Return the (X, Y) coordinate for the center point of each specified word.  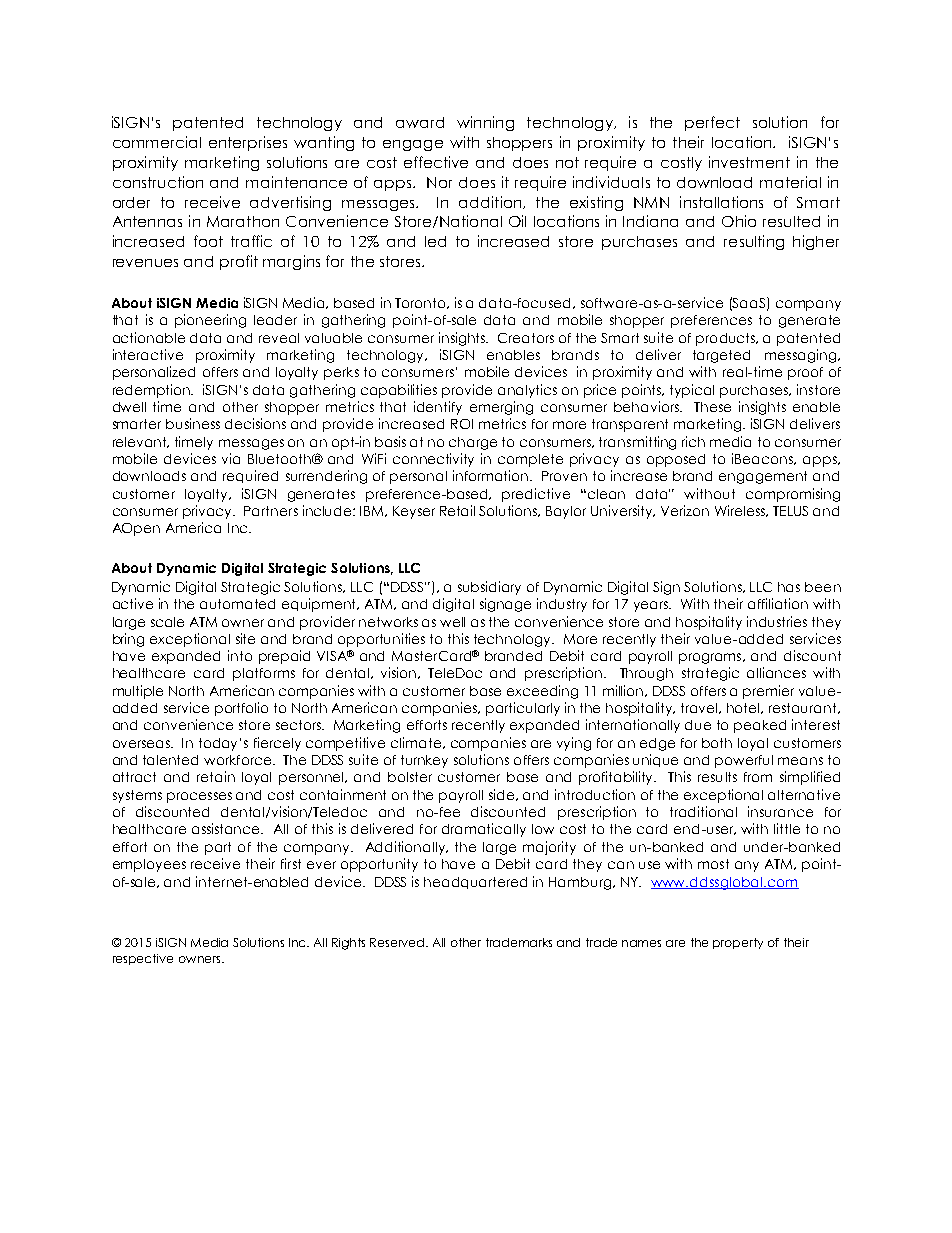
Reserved (398, 942)
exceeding (542, 692)
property (738, 943)
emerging (501, 408)
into (240, 655)
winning (485, 123)
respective (143, 959)
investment (749, 162)
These (712, 407)
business (193, 423)
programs (711, 658)
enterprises (248, 143)
